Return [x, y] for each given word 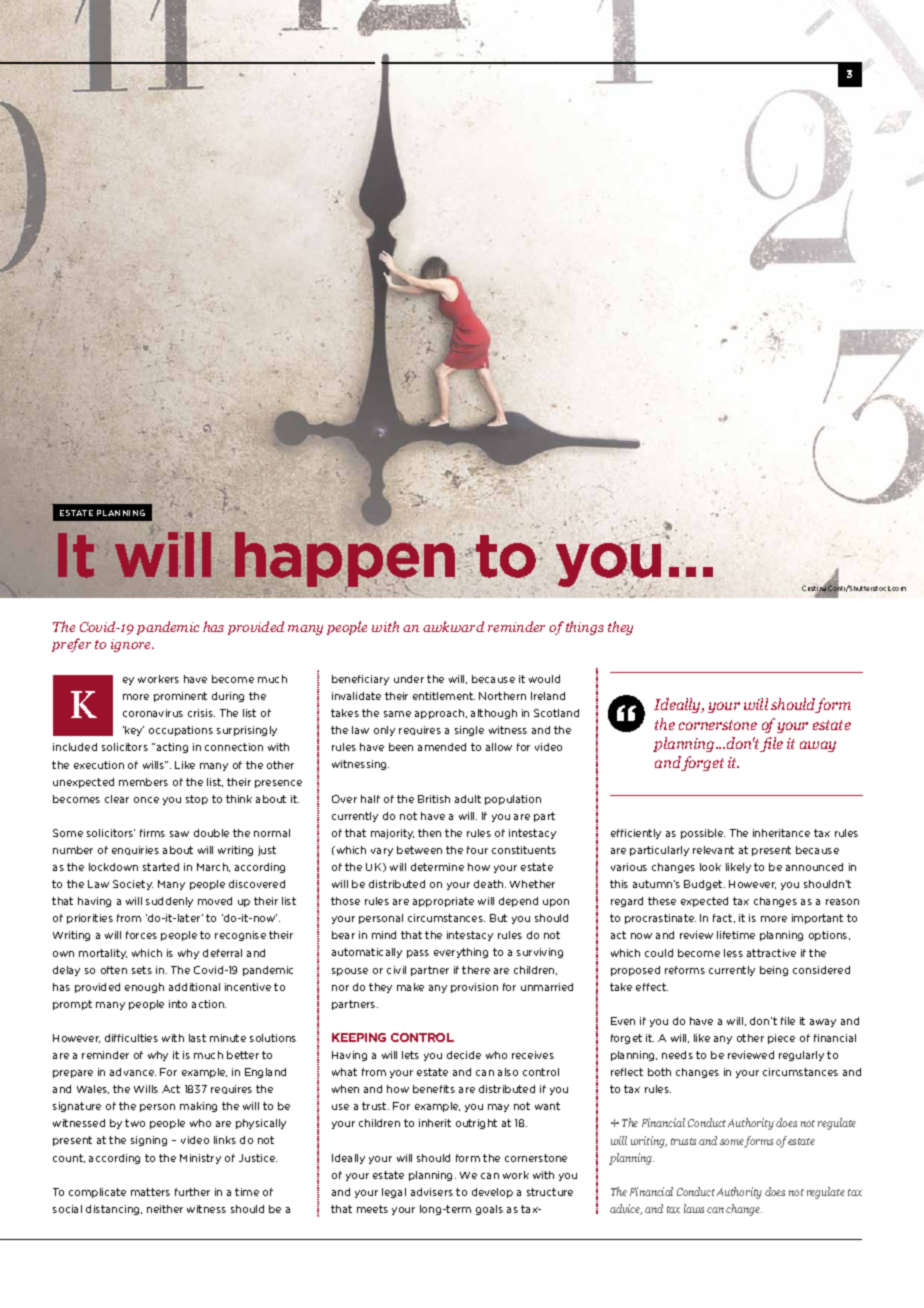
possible [703, 834]
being [774, 971]
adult [468, 799]
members [143, 782]
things [585, 628]
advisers [432, 1192]
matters [150, 1192]
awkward [453, 626]
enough [144, 988]
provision [474, 988]
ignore [132, 645]
